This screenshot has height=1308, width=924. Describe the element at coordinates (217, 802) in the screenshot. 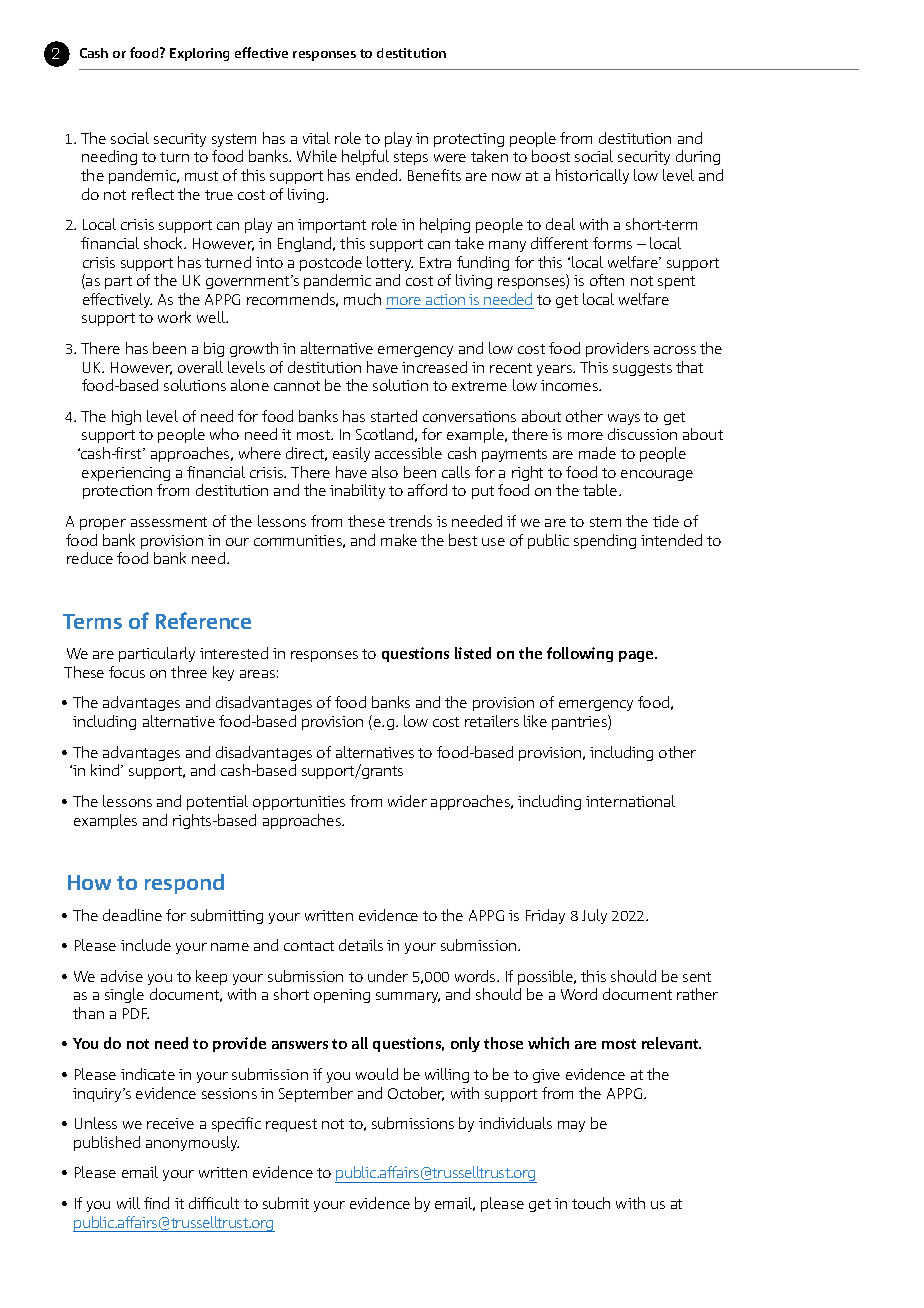

I see `potential` at that location.
